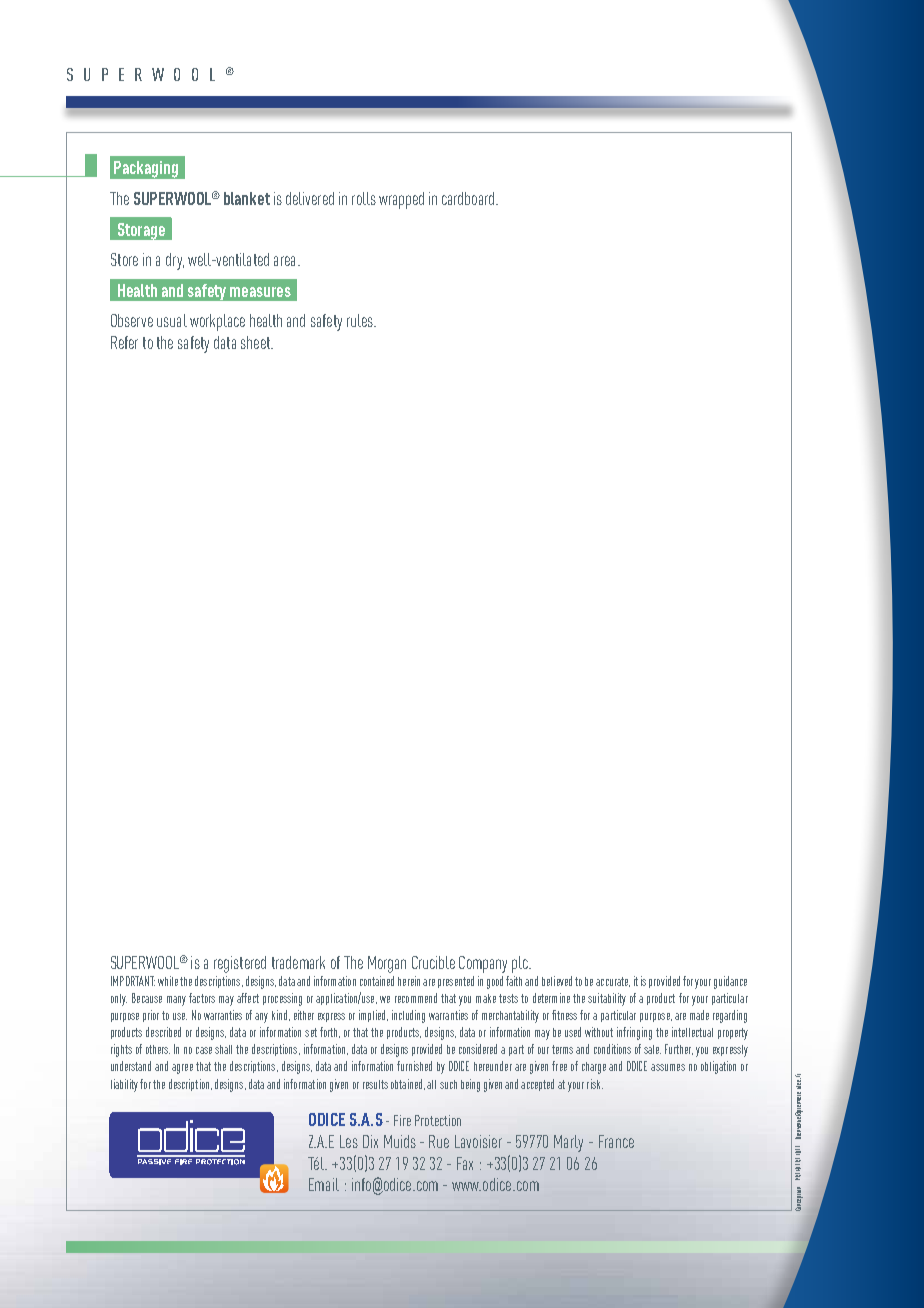  Describe the element at coordinates (401, 200) in the screenshot. I see `wrapped` at that location.
